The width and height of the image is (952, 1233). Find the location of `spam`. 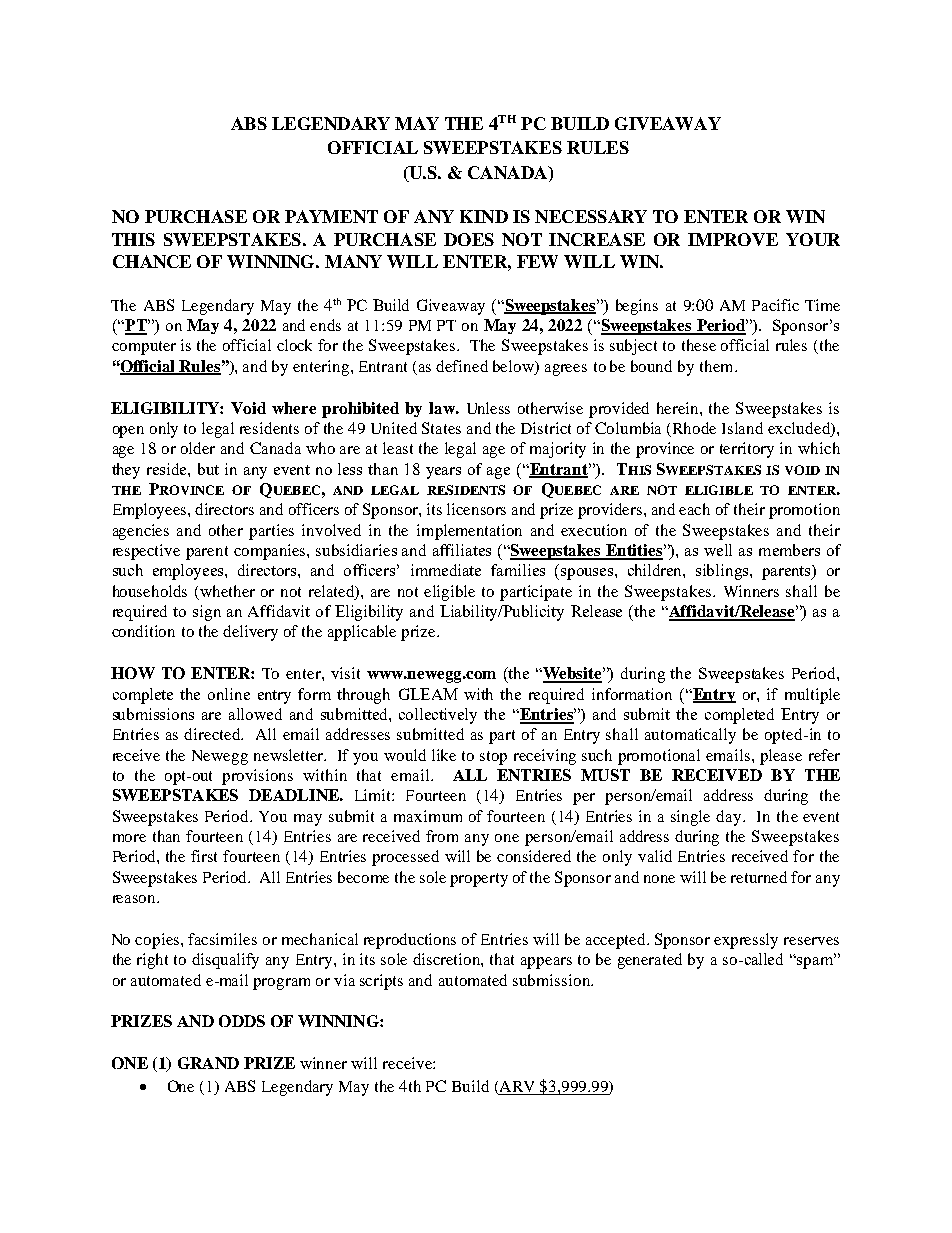

spam is located at coordinates (815, 962).
